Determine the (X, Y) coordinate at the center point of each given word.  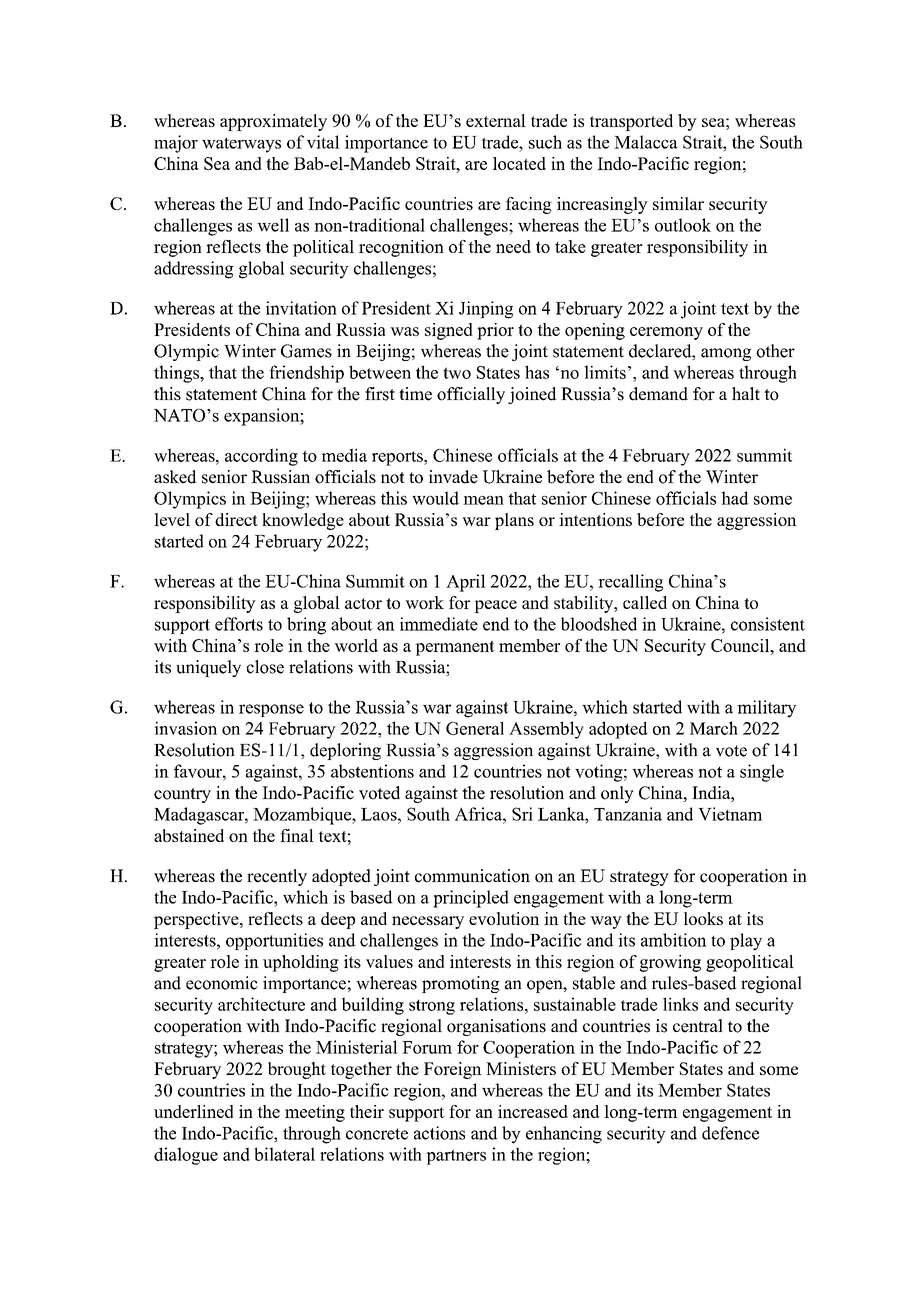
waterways (241, 145)
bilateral (284, 1154)
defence (730, 1133)
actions (439, 1133)
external (496, 120)
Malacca (646, 142)
